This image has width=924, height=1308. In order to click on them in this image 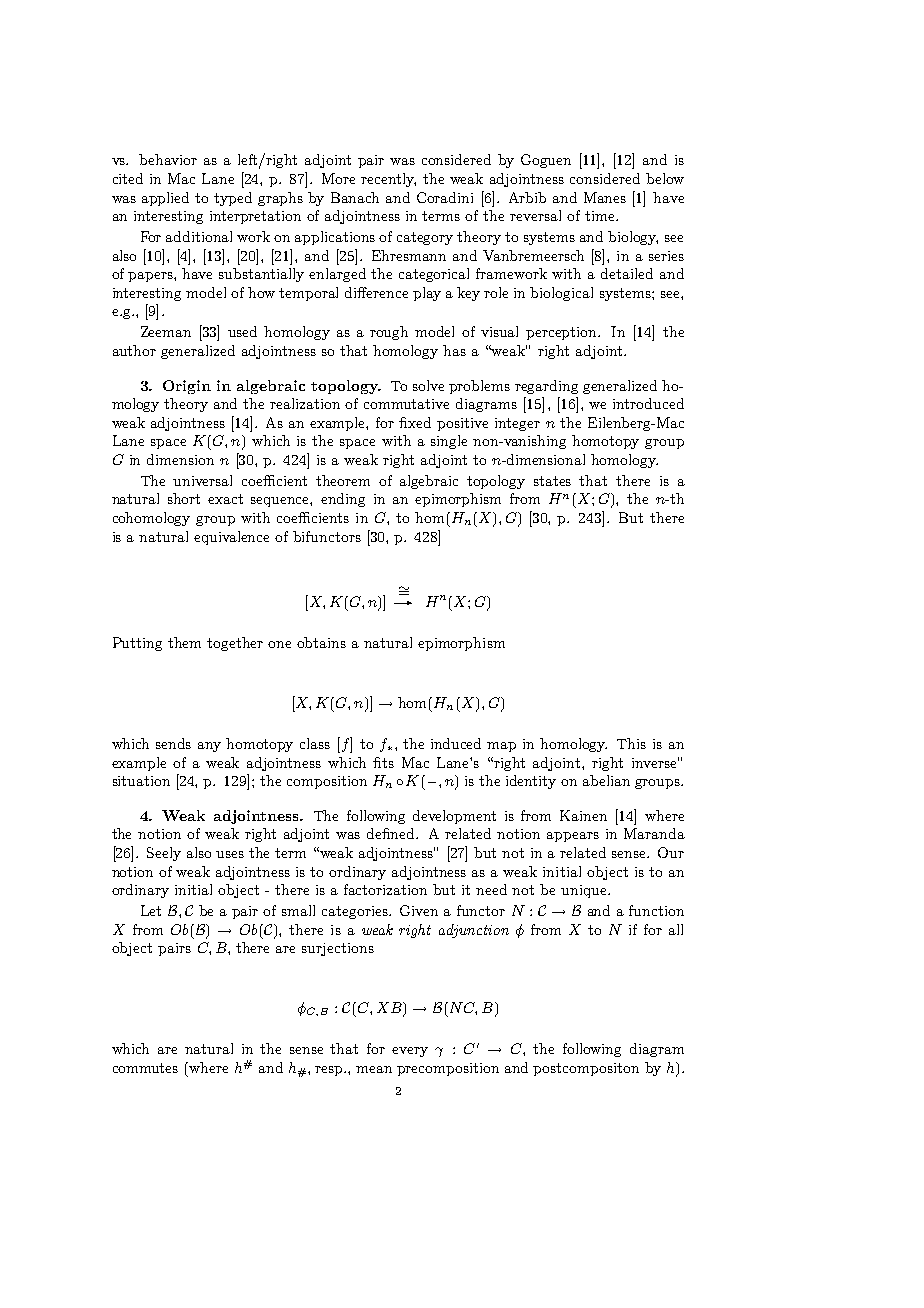, I will do `click(184, 642)`.
